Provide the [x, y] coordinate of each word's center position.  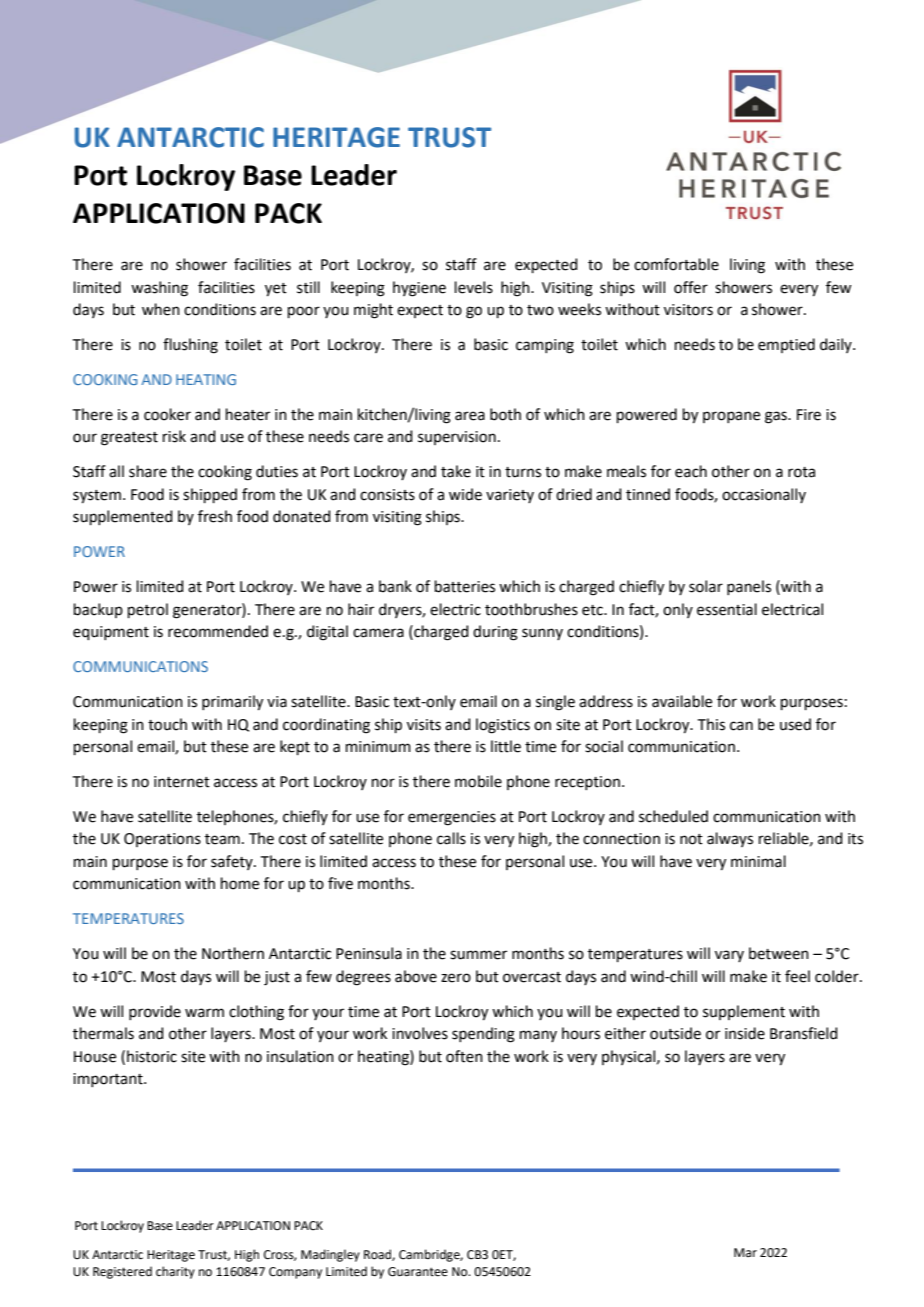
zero [456, 978]
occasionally [764, 495]
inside [745, 1033]
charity [175, 1272]
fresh [215, 516]
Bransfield [804, 1033]
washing [159, 289]
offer [691, 287]
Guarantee [418, 1272]
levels [474, 287]
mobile [478, 781]
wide [465, 494]
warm [204, 1013]
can [741, 726]
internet [182, 782]
